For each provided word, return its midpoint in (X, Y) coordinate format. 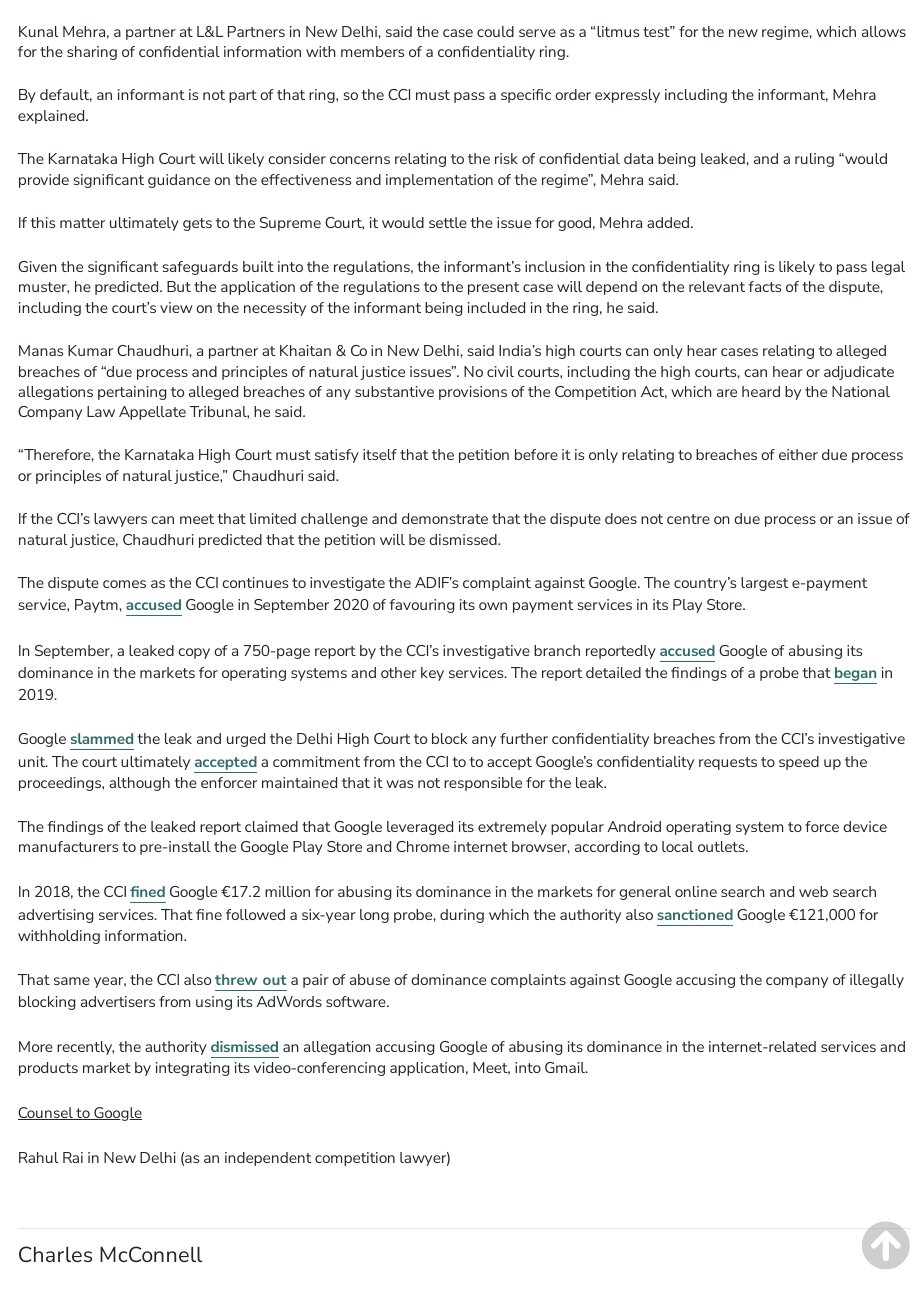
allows (884, 31)
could (495, 31)
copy (194, 653)
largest (764, 584)
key (432, 674)
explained (52, 117)
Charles (55, 1254)
